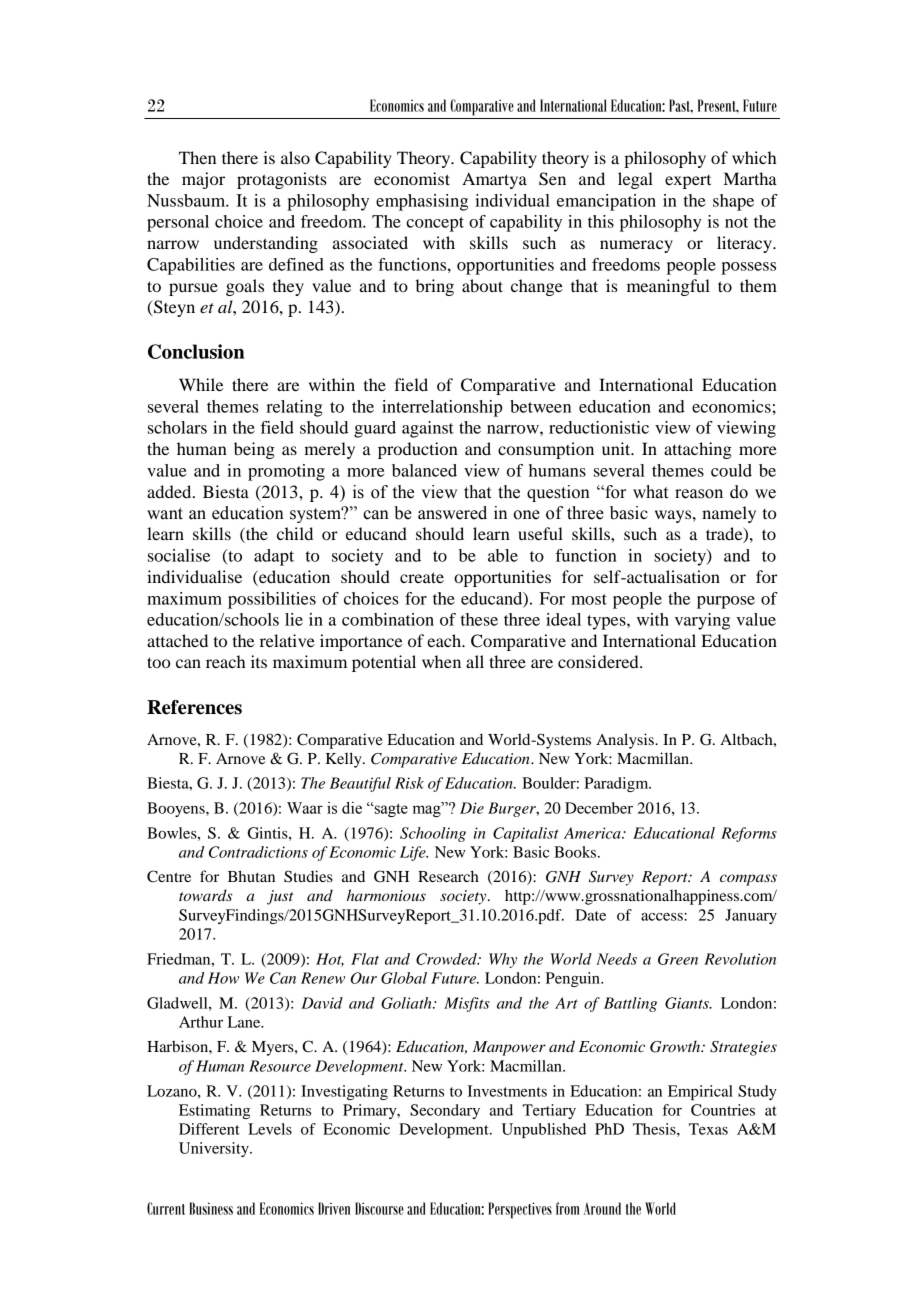 This document has height=1314, width=924. I want to click on major, so click(203, 180).
